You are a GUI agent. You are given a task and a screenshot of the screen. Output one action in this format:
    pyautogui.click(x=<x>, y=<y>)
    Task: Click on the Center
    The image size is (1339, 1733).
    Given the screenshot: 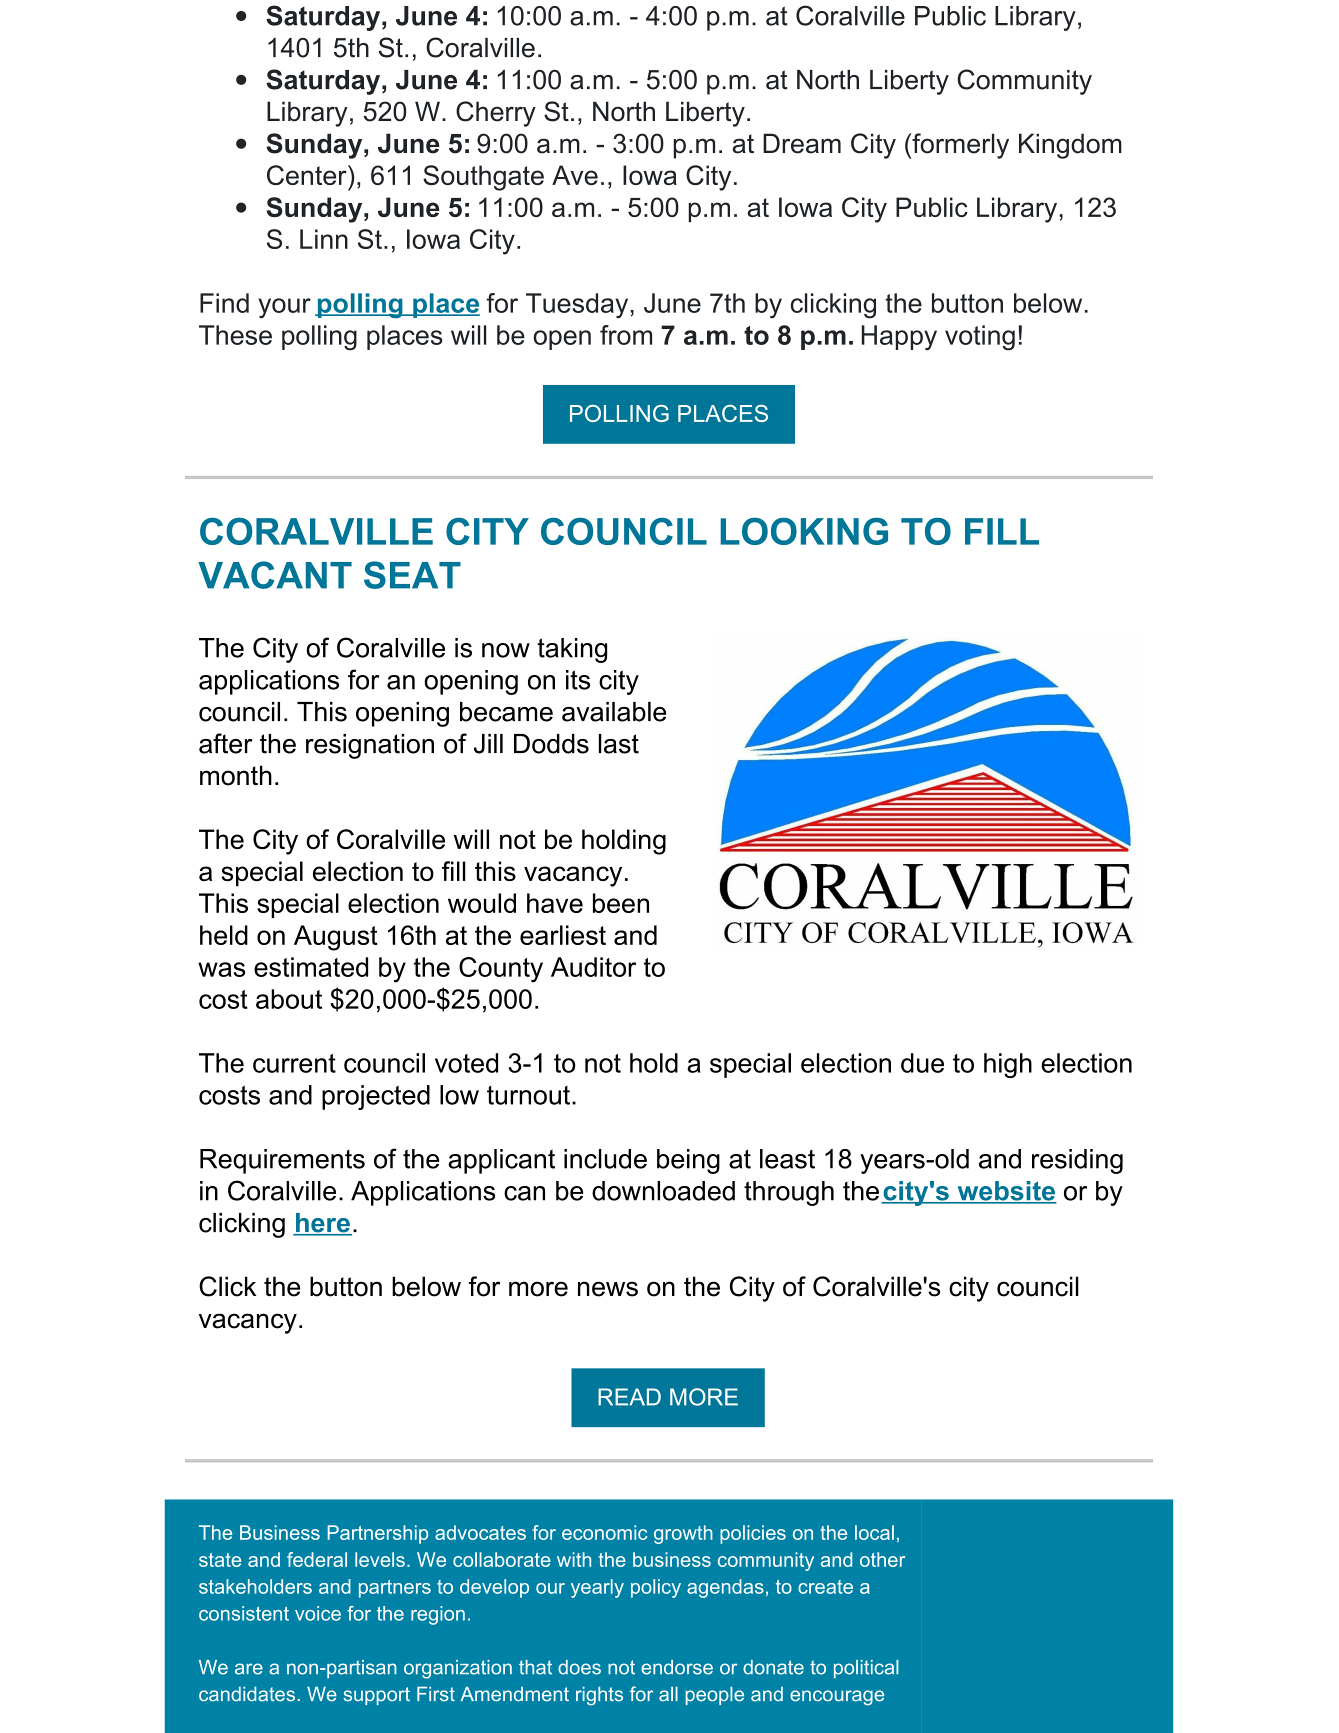 What is the action you would take?
    pyautogui.click(x=308, y=175)
